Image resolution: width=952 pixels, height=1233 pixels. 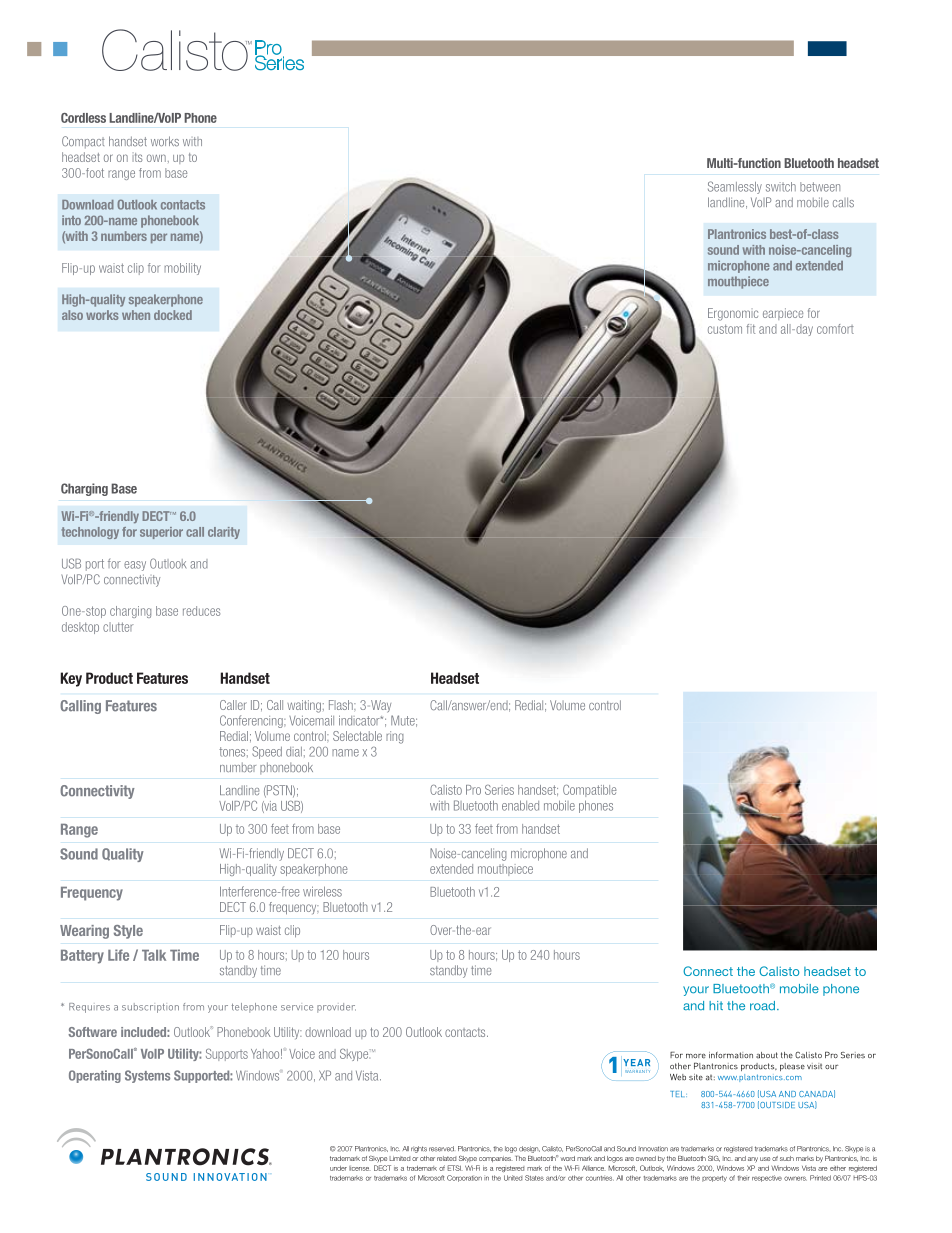 I want to click on fit, so click(x=750, y=329).
